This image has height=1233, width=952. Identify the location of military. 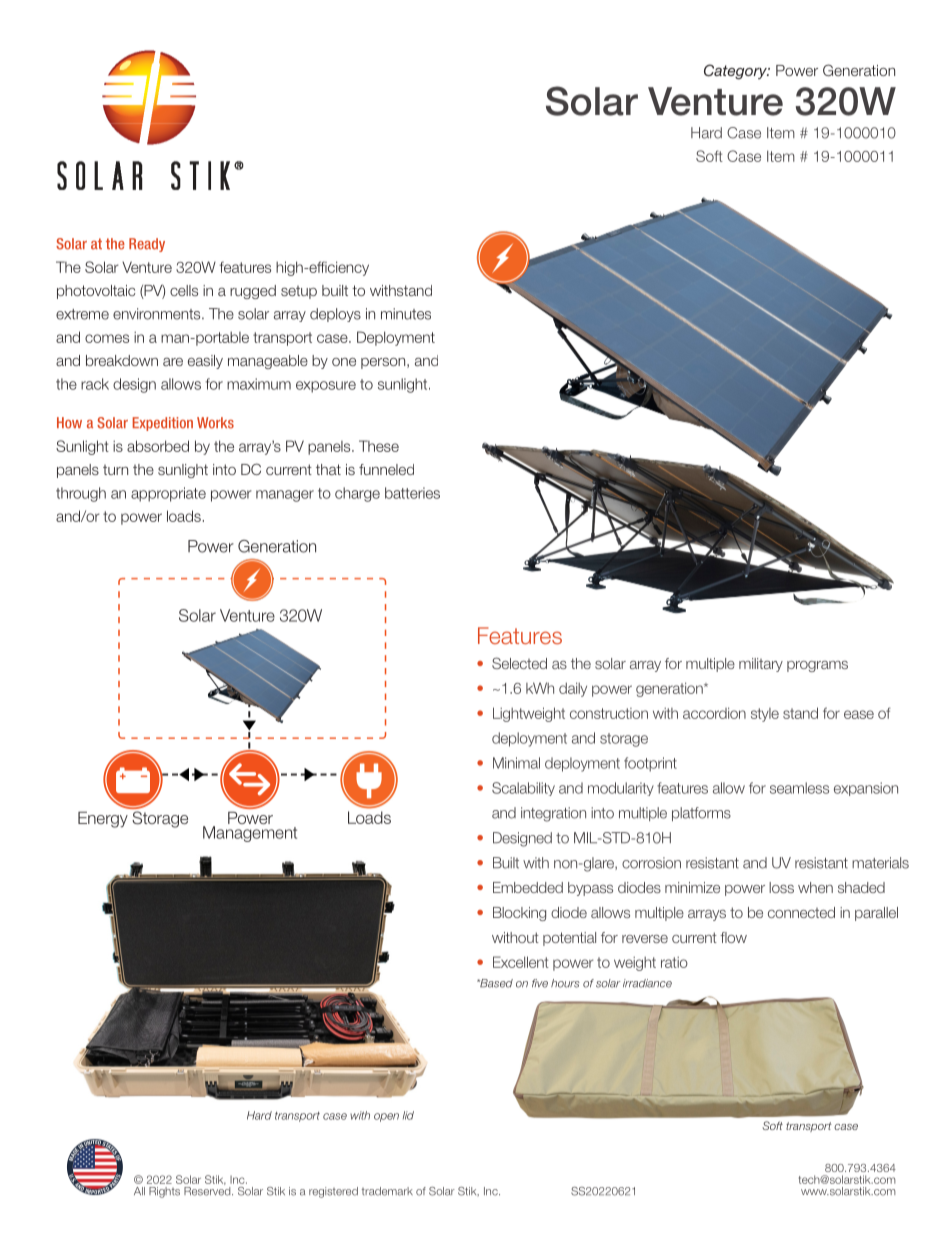
(761, 665).
